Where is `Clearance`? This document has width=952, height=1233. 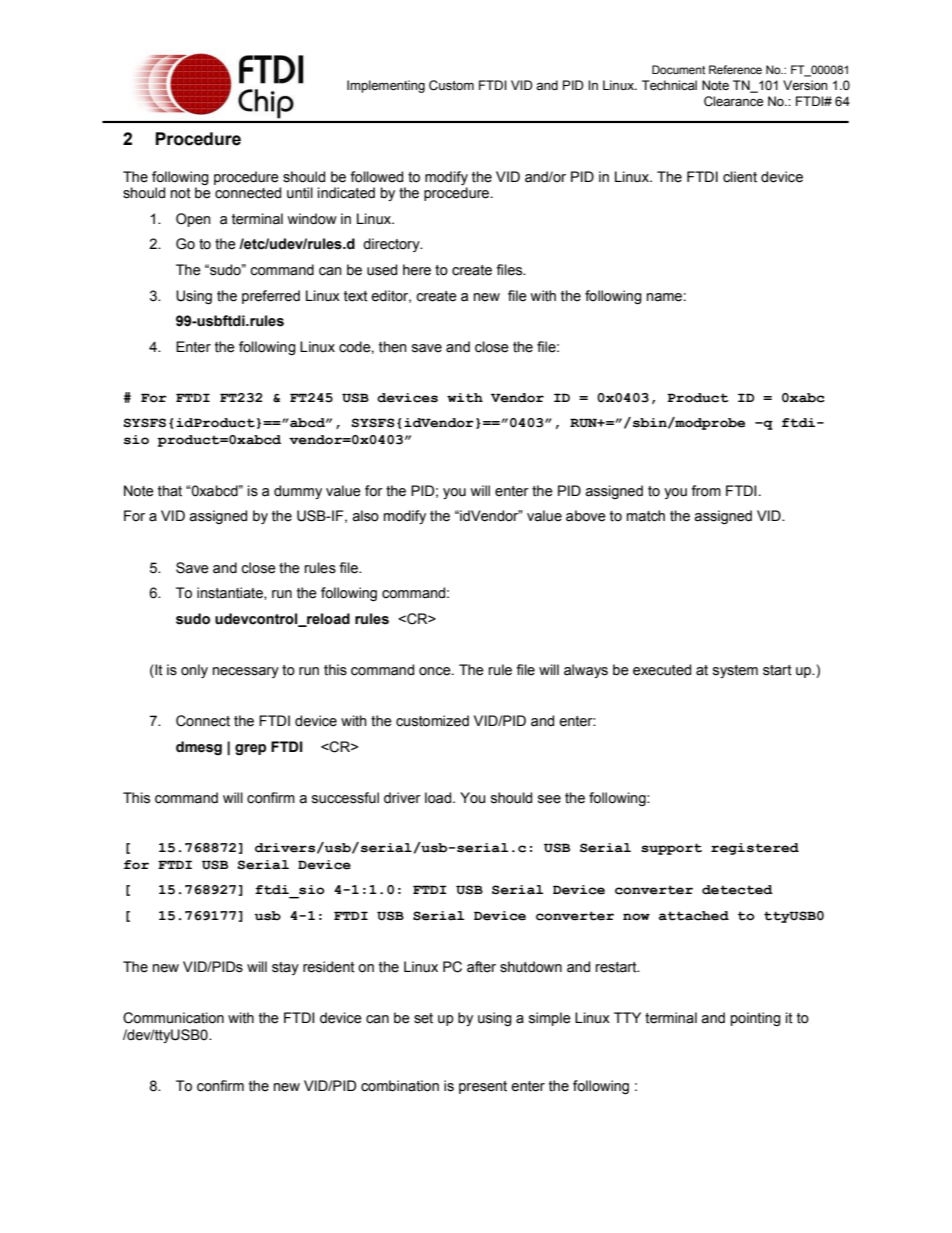
Clearance is located at coordinates (733, 101).
